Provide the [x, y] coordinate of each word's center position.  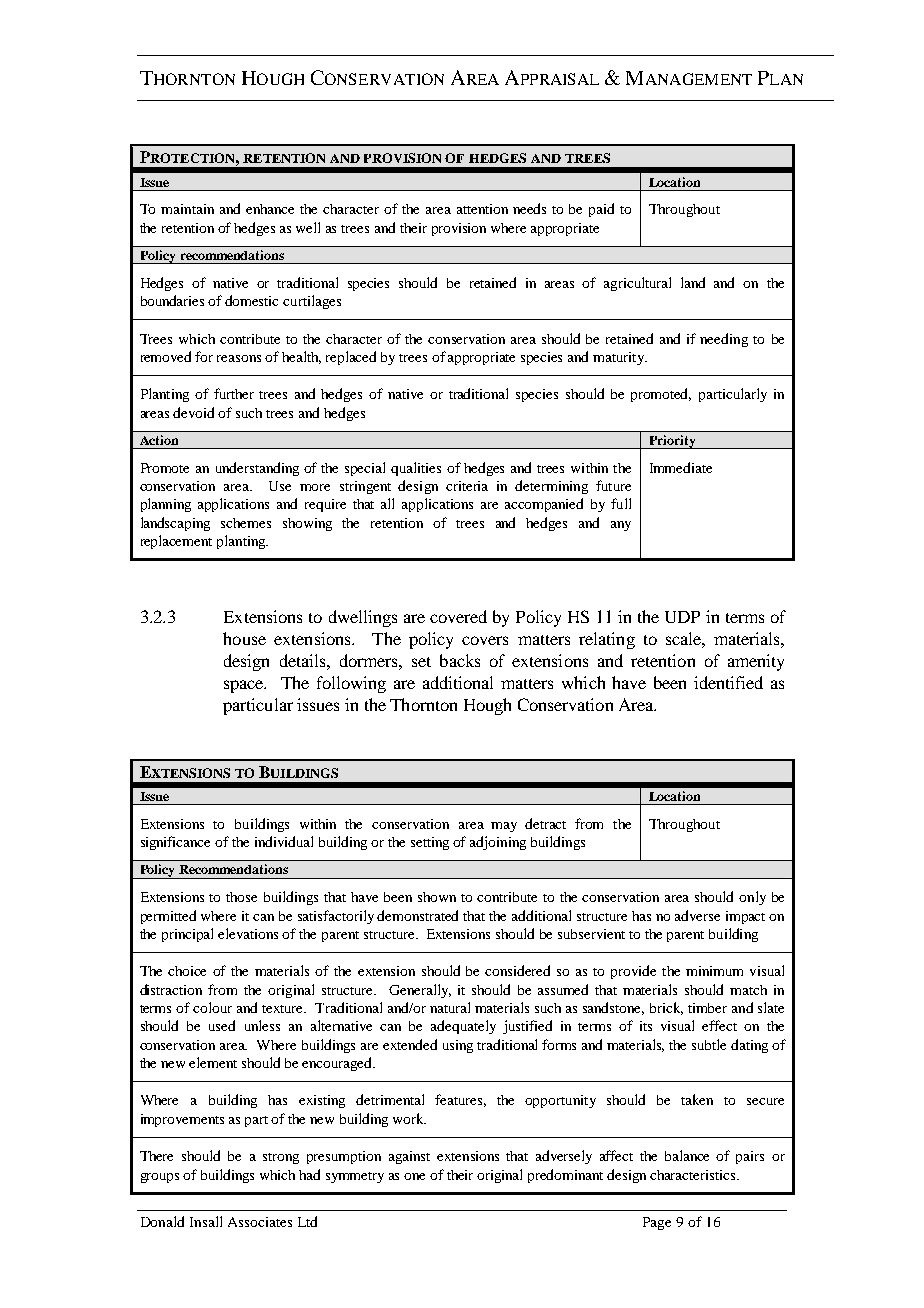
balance [687, 1155]
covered [458, 616]
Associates [260, 1222]
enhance [270, 209]
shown [437, 897]
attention [482, 209]
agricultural [637, 284]
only [752, 898]
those [241, 897]
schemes [246, 523]
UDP [682, 617]
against [409, 1157]
